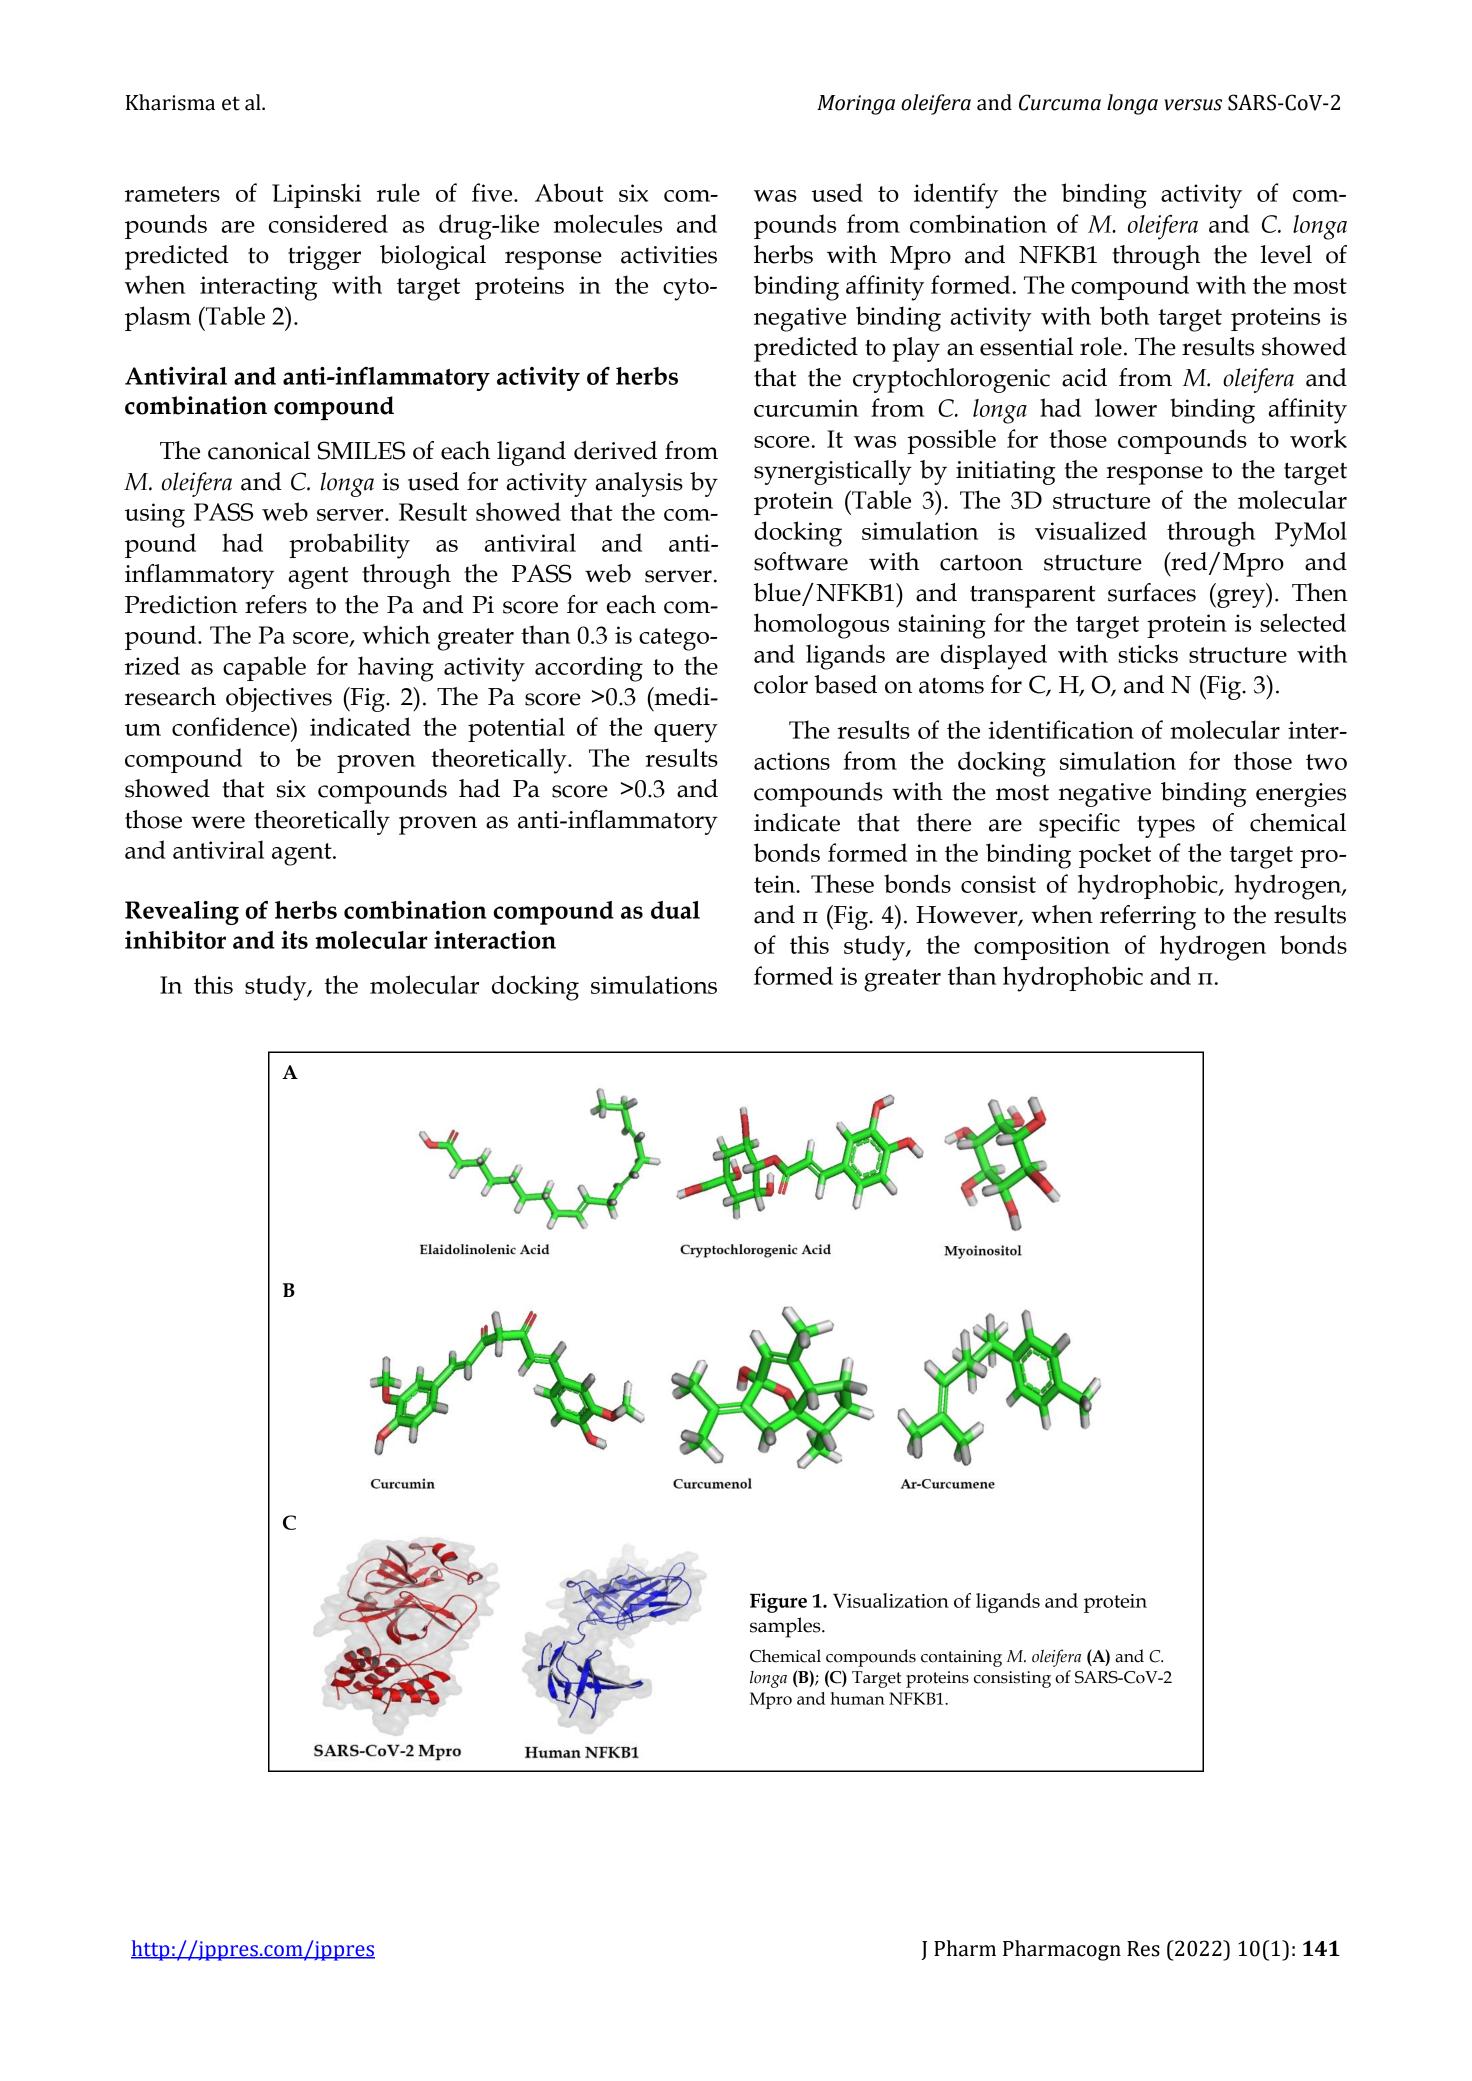  What do you see at coordinates (781, 684) in the document?
I see `color` at bounding box center [781, 684].
